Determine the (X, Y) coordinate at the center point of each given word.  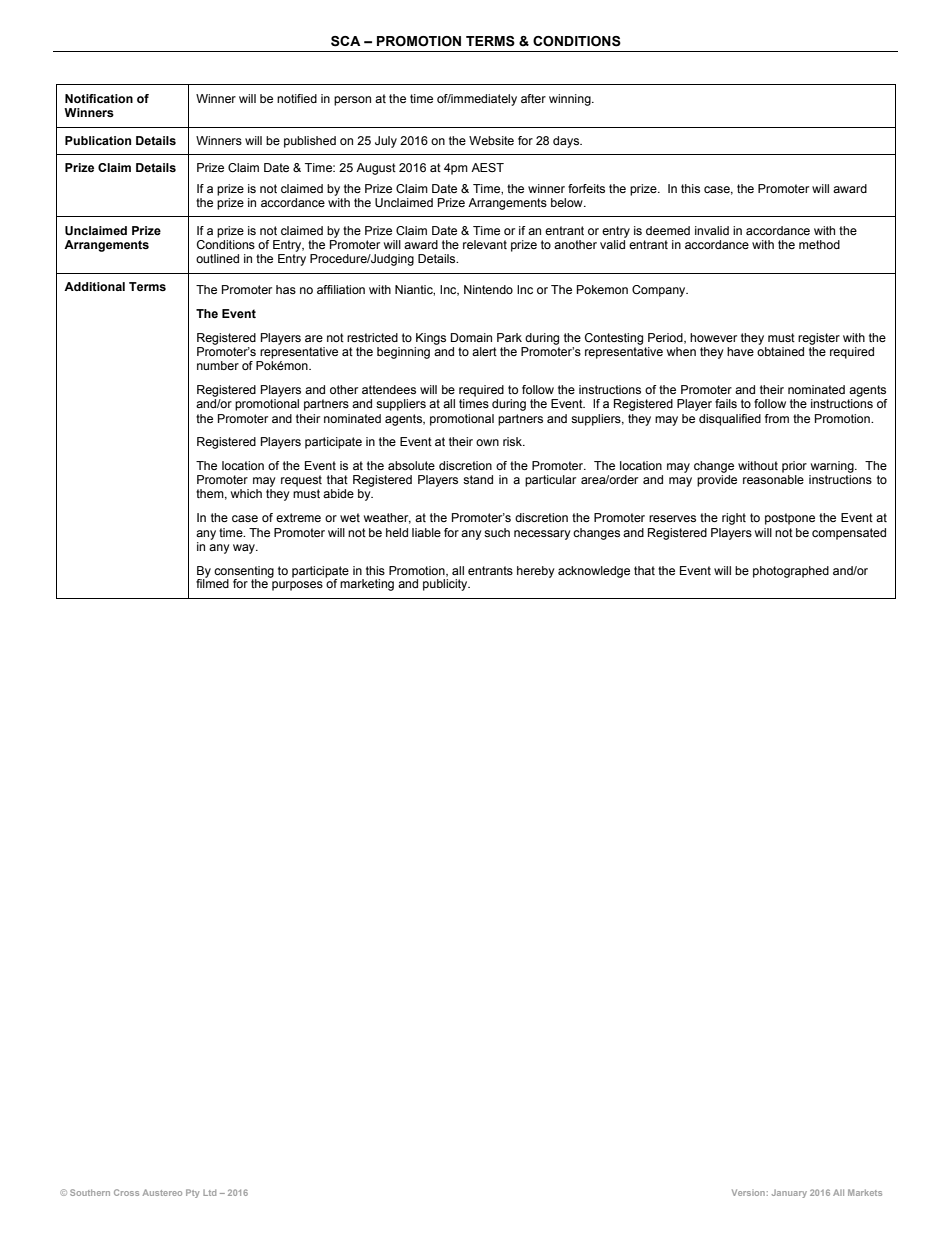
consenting (244, 573)
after (533, 98)
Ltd (209, 1192)
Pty (193, 1193)
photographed (791, 572)
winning (571, 100)
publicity (446, 585)
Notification (99, 98)
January (789, 1193)
